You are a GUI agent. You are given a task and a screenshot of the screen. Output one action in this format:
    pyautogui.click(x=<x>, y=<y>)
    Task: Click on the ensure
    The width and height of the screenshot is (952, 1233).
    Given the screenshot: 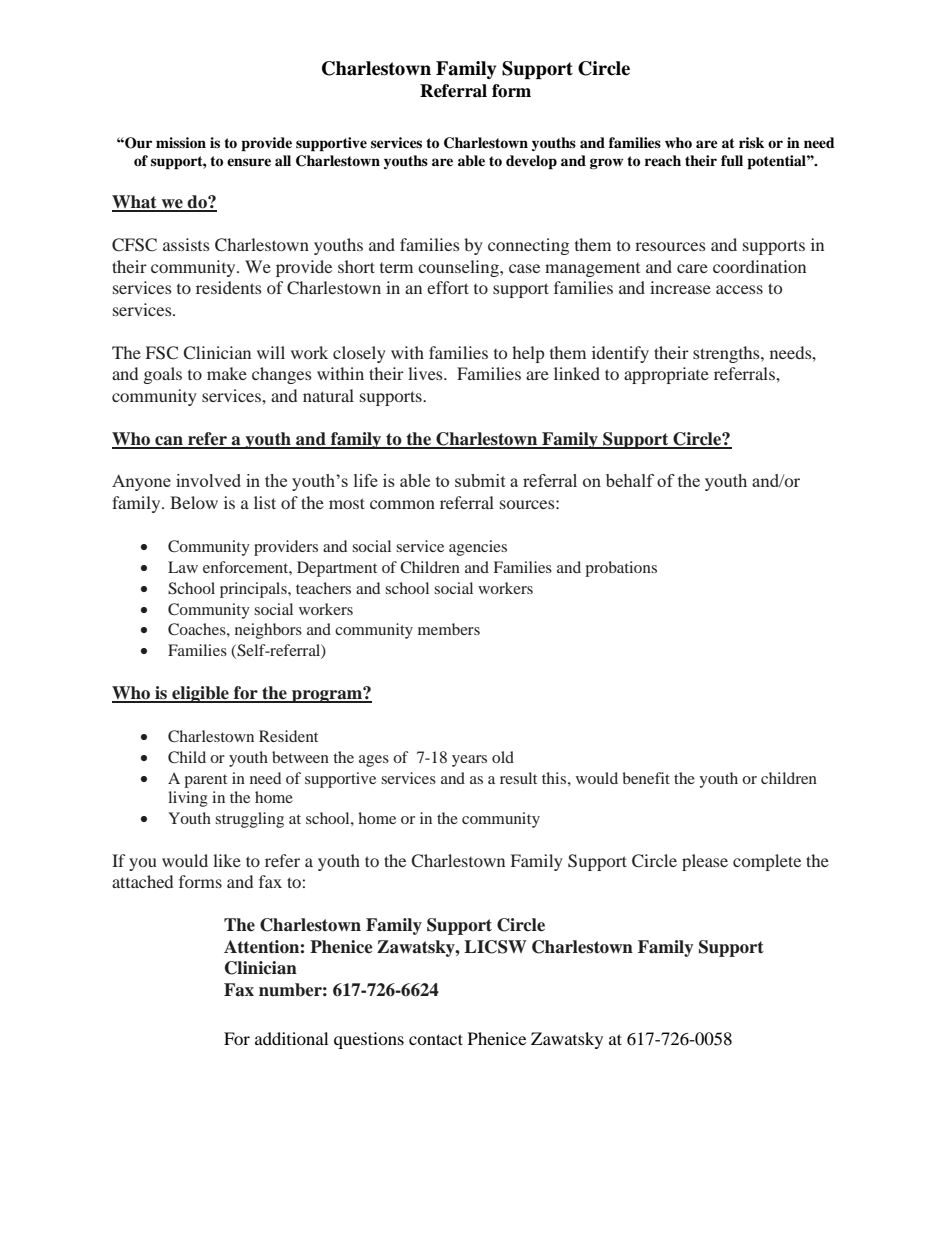 What is the action you would take?
    pyautogui.click(x=249, y=162)
